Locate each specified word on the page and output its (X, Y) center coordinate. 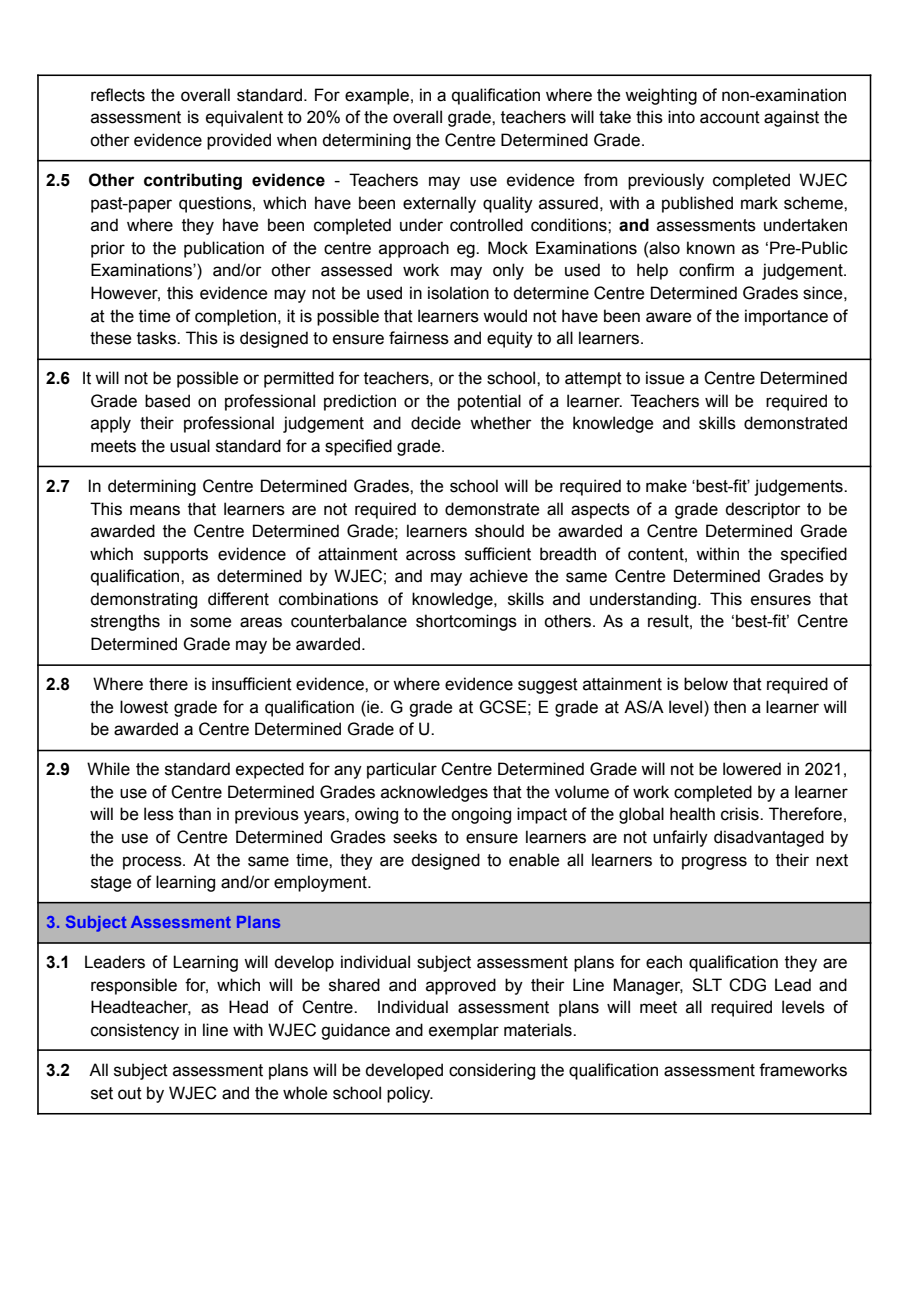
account (730, 117)
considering (492, 1071)
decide (436, 423)
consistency (135, 1031)
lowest (144, 707)
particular (402, 770)
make (666, 486)
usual (190, 446)
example (377, 96)
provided (239, 141)
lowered (752, 769)
